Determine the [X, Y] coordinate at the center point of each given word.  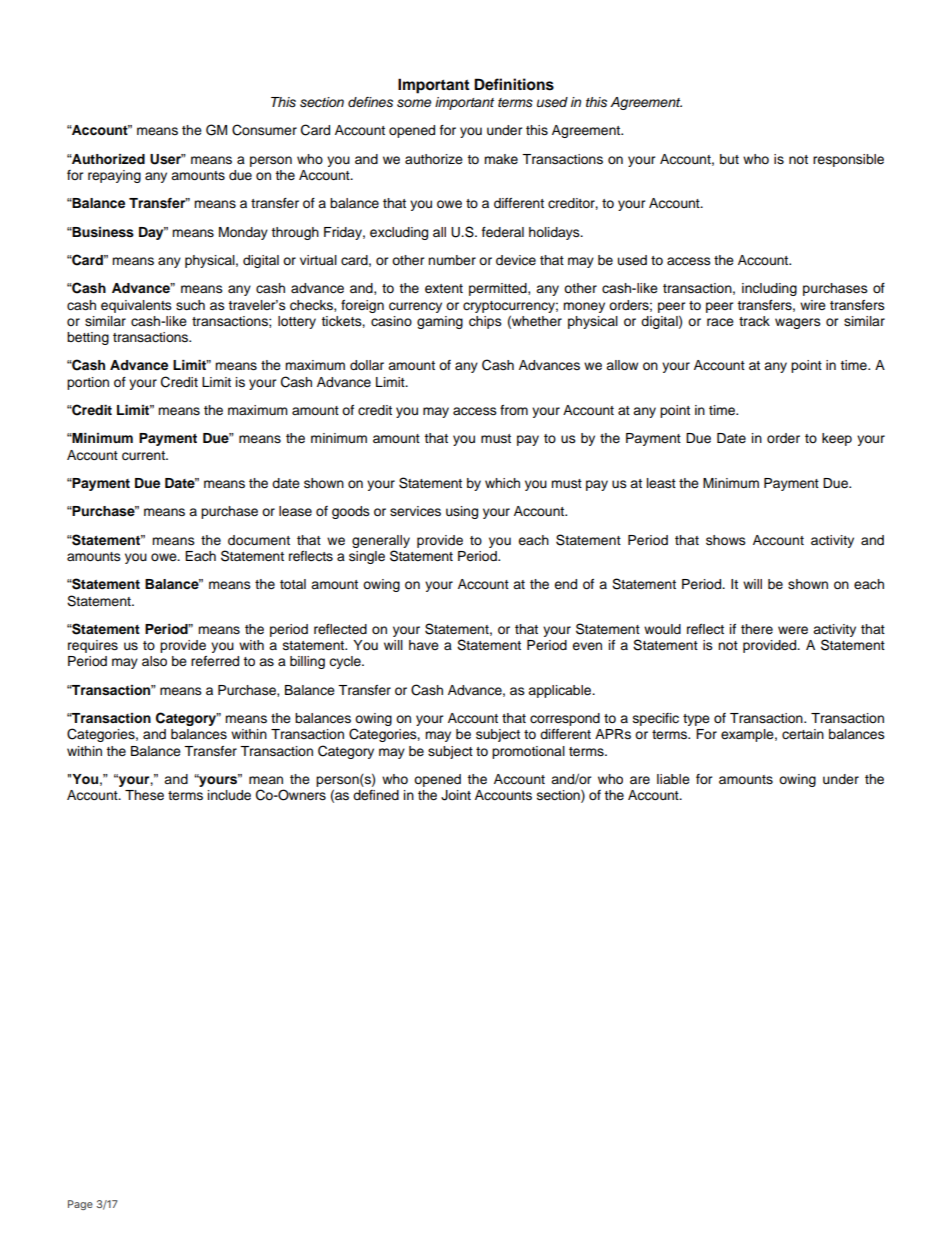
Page [80, 1205]
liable [673, 779]
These [144, 795]
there [757, 629]
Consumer [264, 130]
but [729, 159]
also [154, 661]
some [414, 103]
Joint [456, 795]
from [514, 410]
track [754, 321]
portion [88, 383]
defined [376, 795]
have [424, 645]
